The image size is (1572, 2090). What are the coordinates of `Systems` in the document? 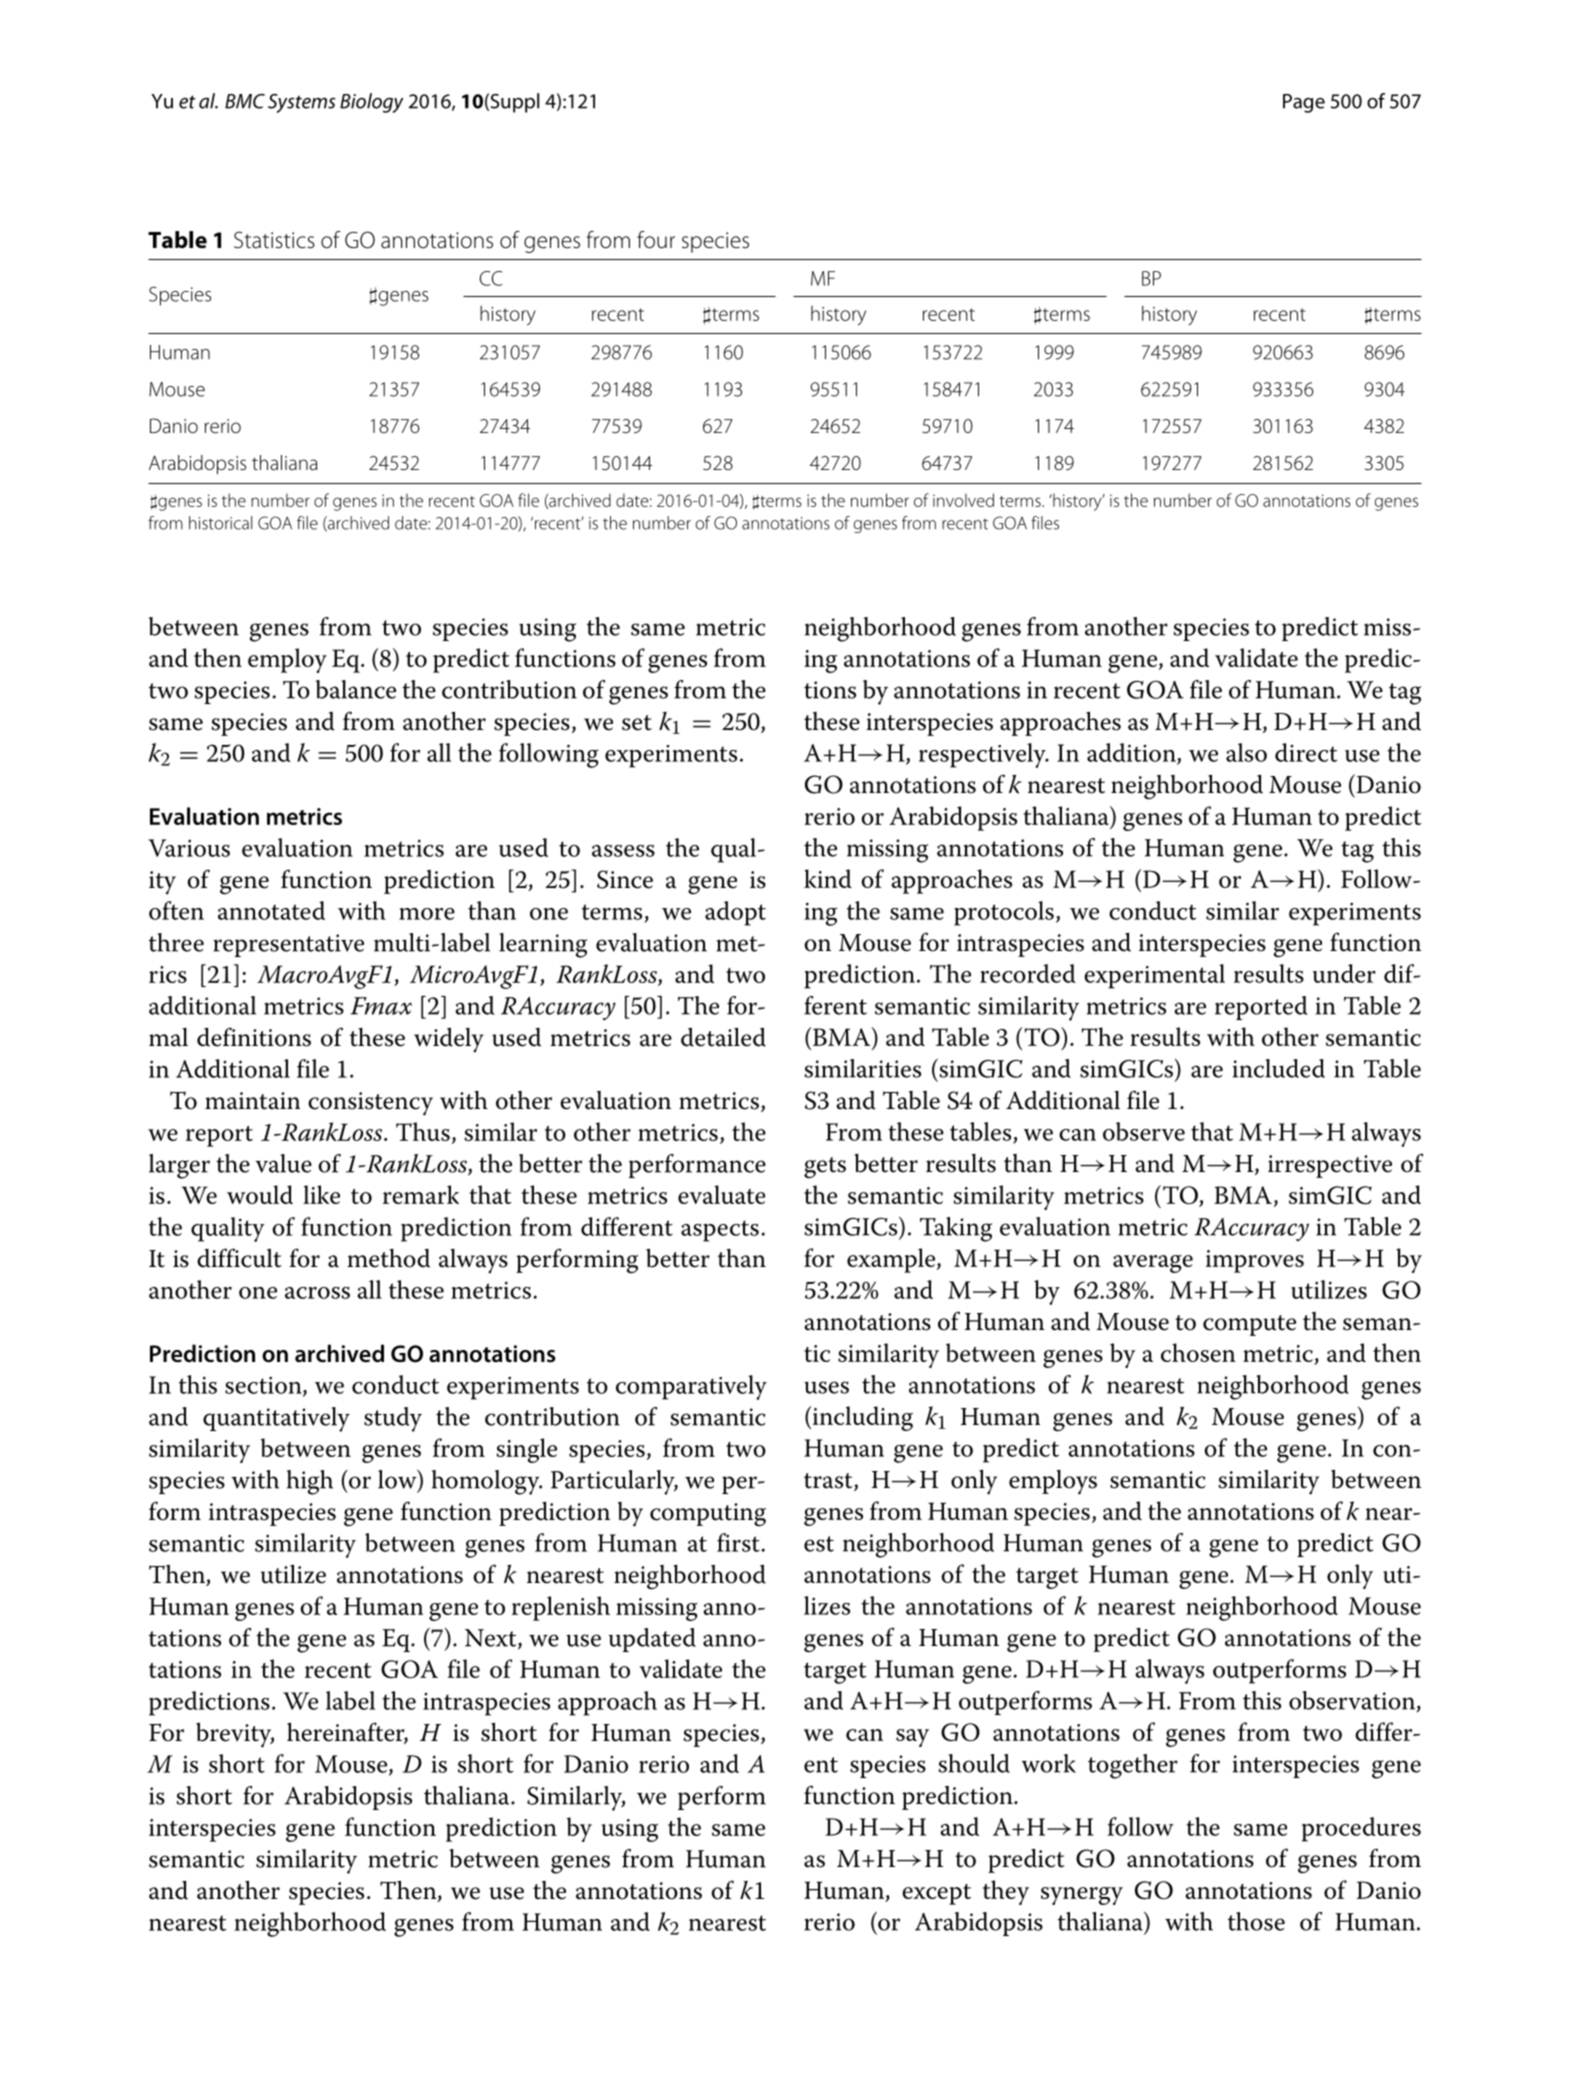 It's located at (302, 103).
